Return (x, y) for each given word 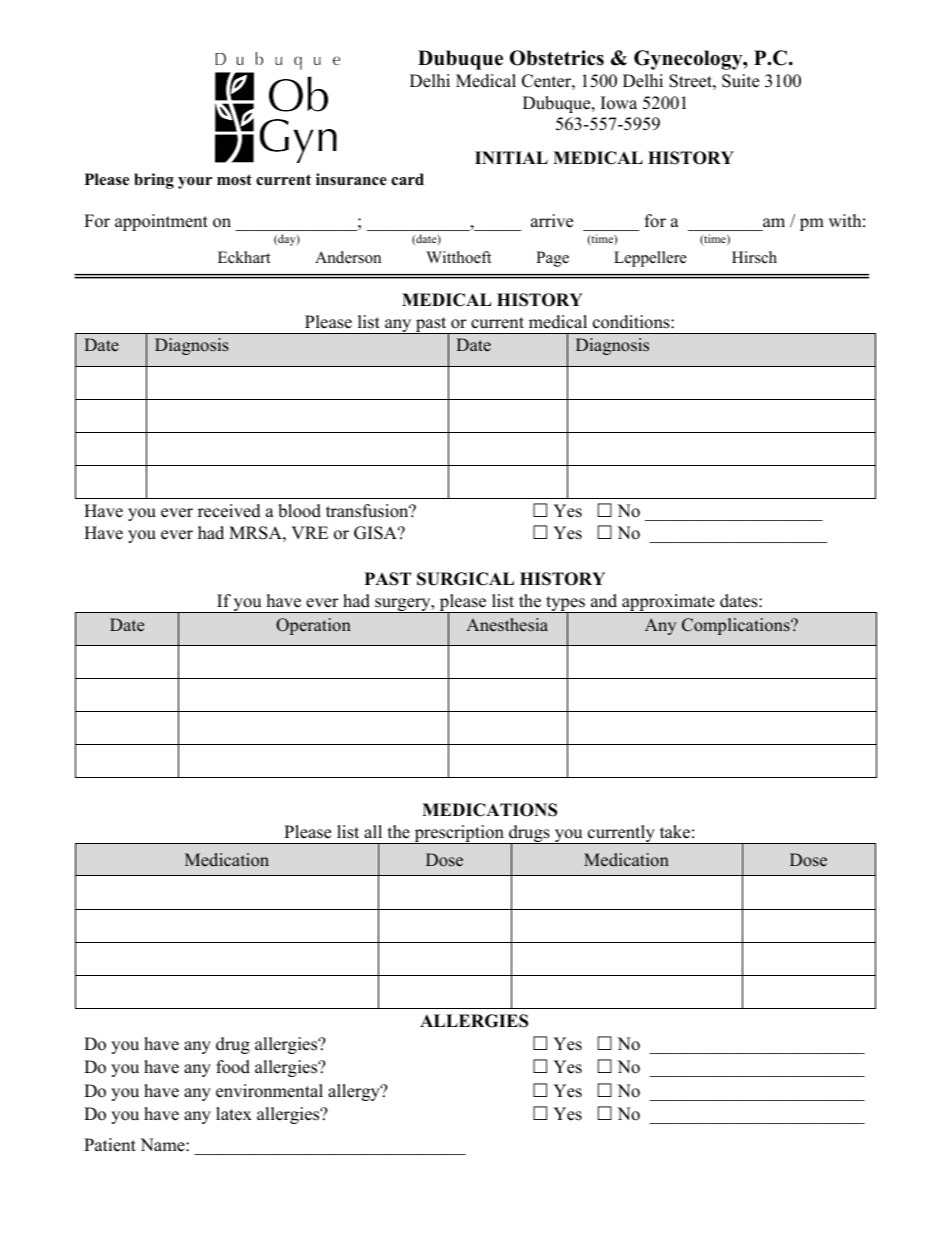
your (195, 183)
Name (163, 1145)
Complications (737, 626)
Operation (313, 626)
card (407, 179)
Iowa (619, 103)
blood (299, 511)
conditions (632, 322)
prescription (459, 834)
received (229, 511)
